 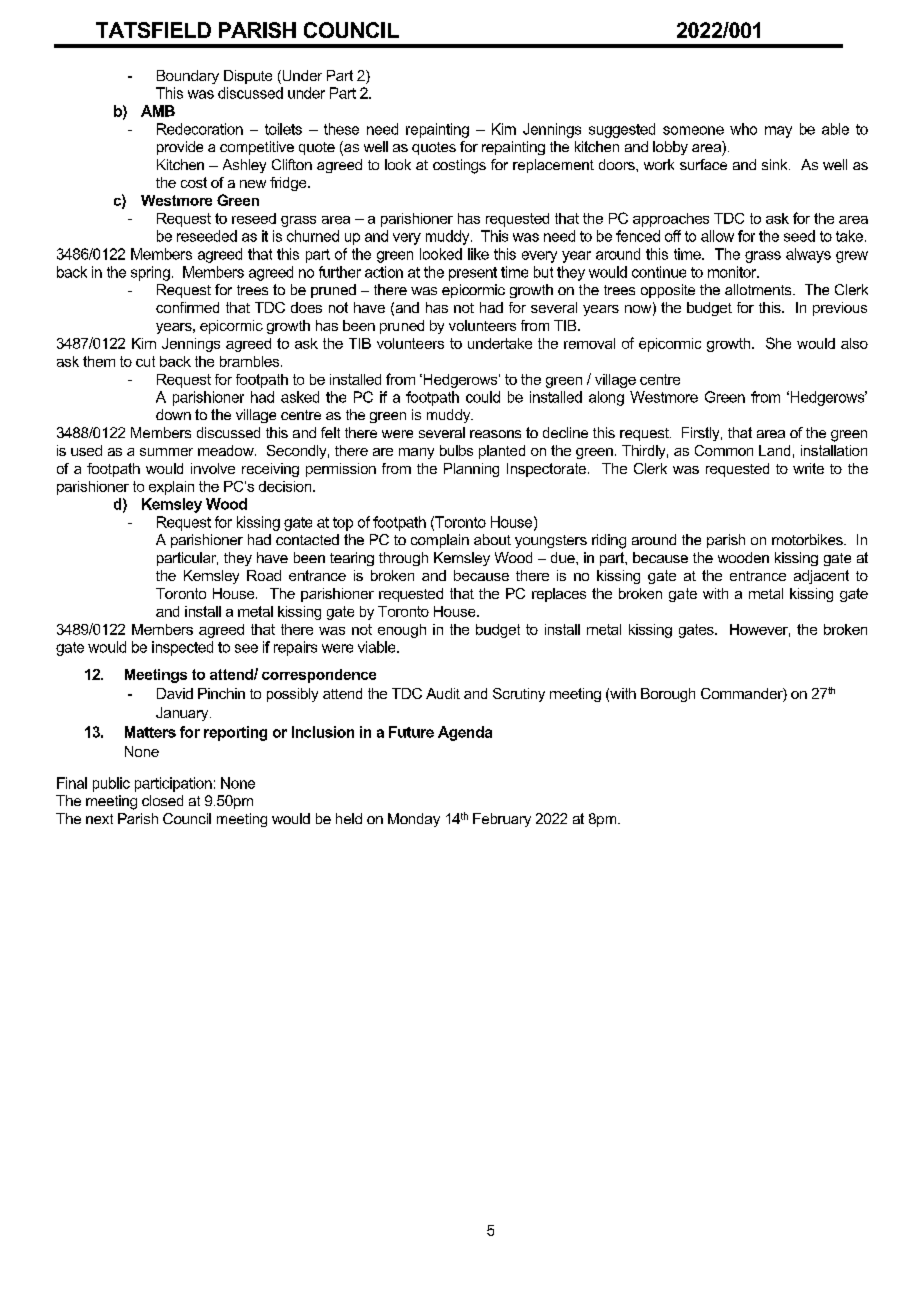 What do you see at coordinates (162, 800) in the page?
I see `closed` at bounding box center [162, 800].
